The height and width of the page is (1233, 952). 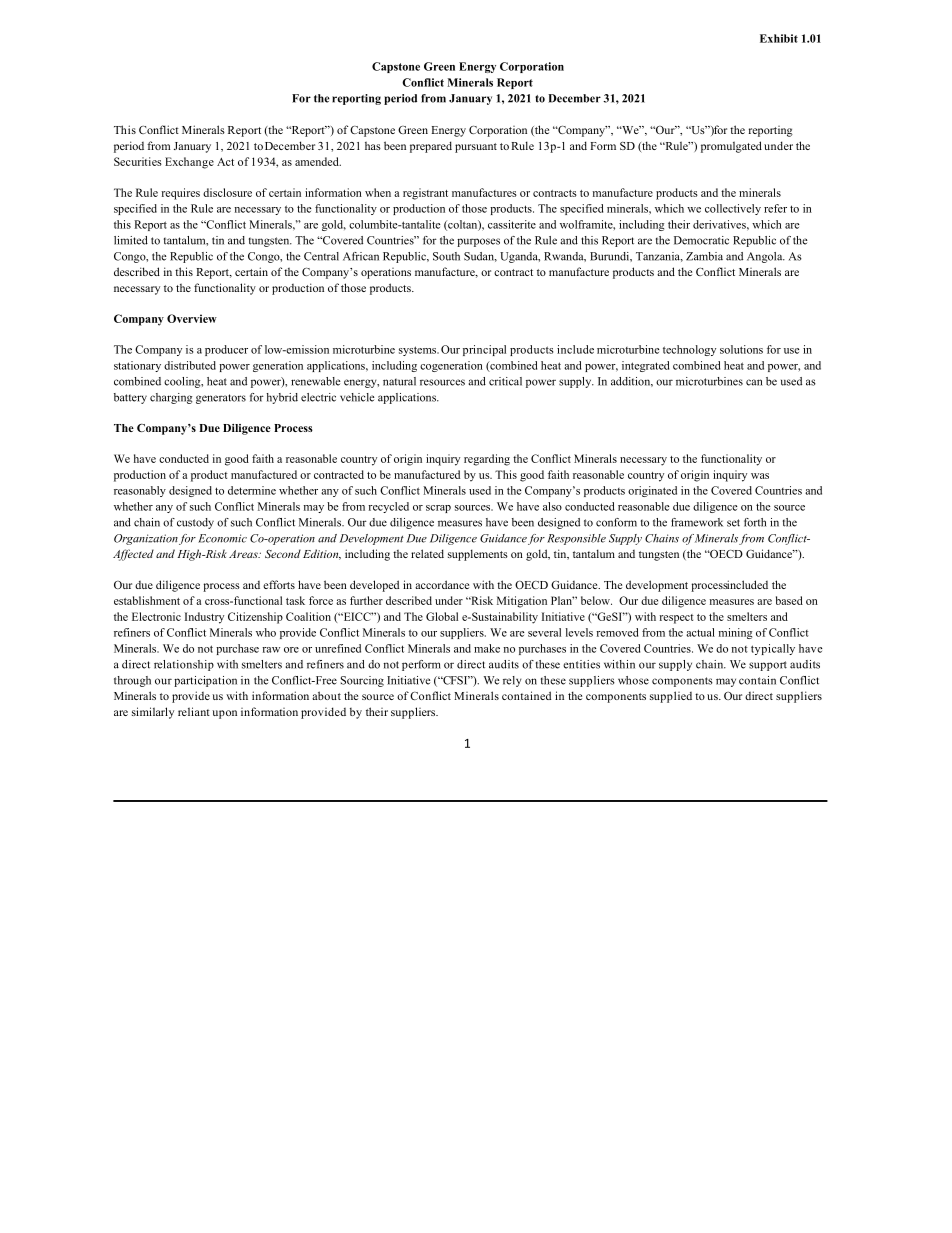 I want to click on rely, so click(x=512, y=681).
